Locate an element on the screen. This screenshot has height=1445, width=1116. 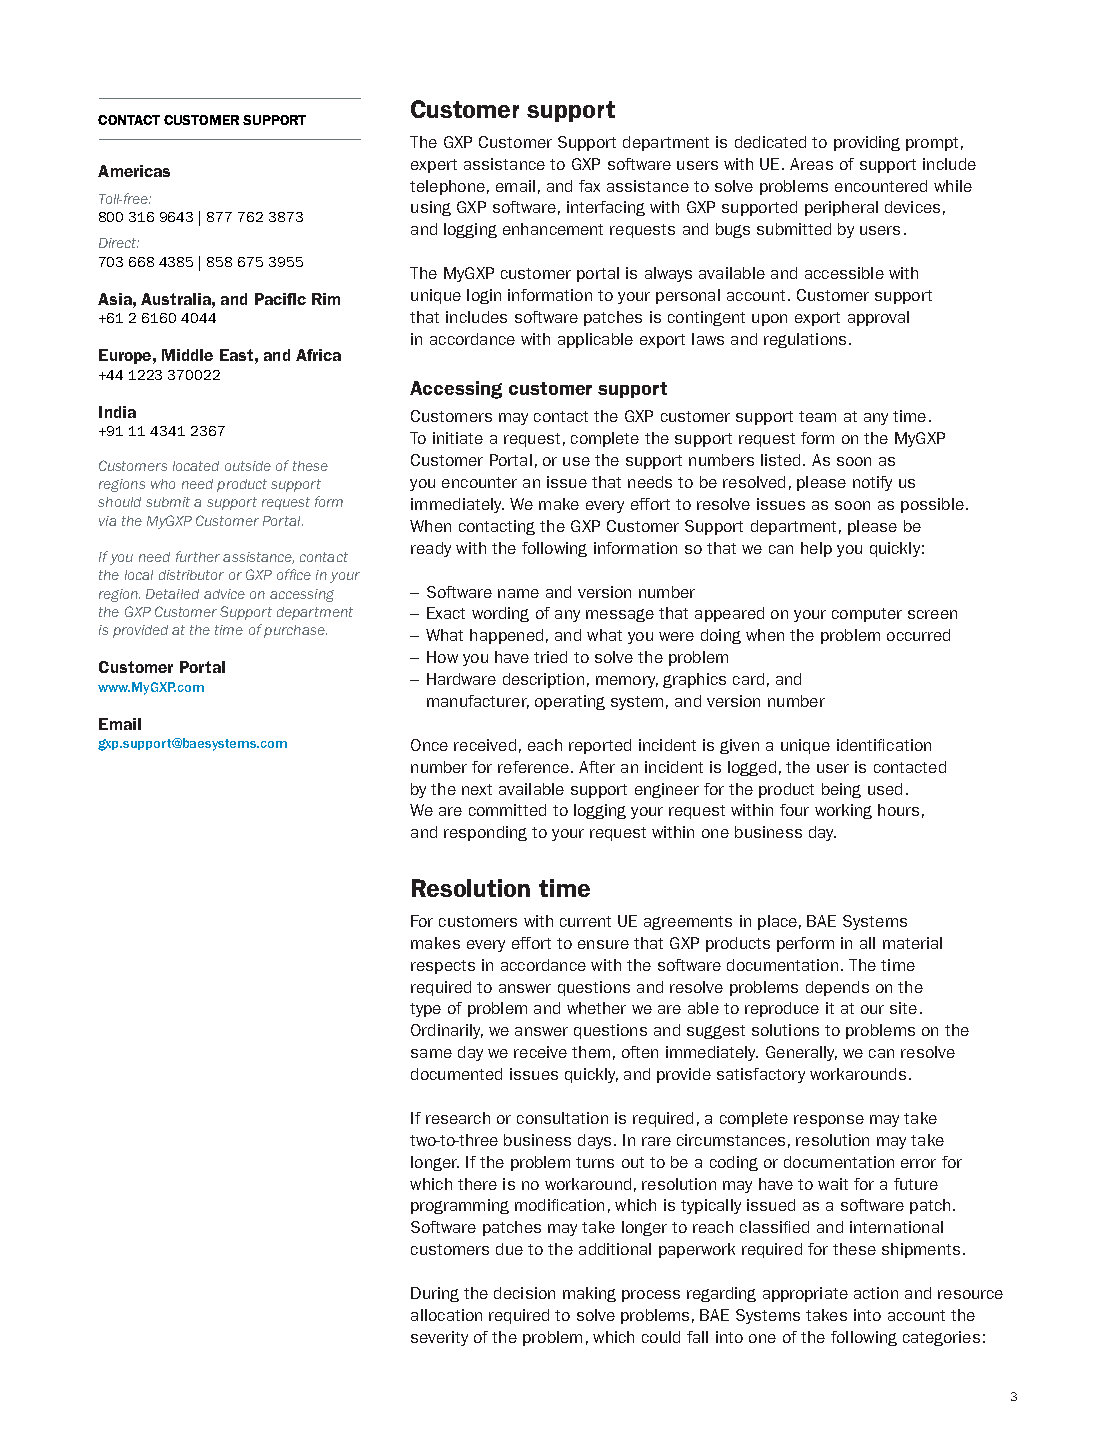
fax is located at coordinates (589, 186).
